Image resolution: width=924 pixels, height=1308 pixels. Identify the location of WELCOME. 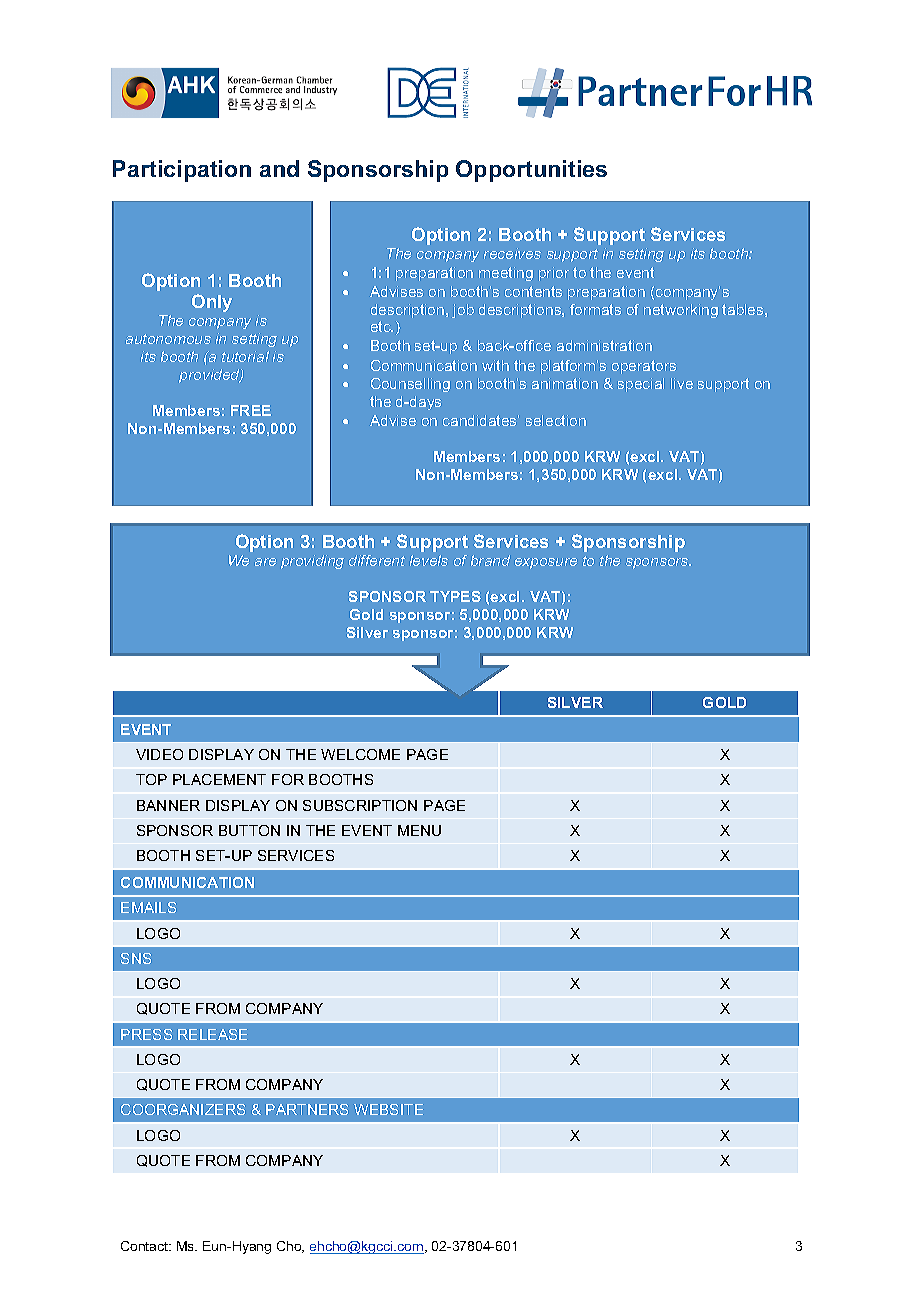
(360, 754).
